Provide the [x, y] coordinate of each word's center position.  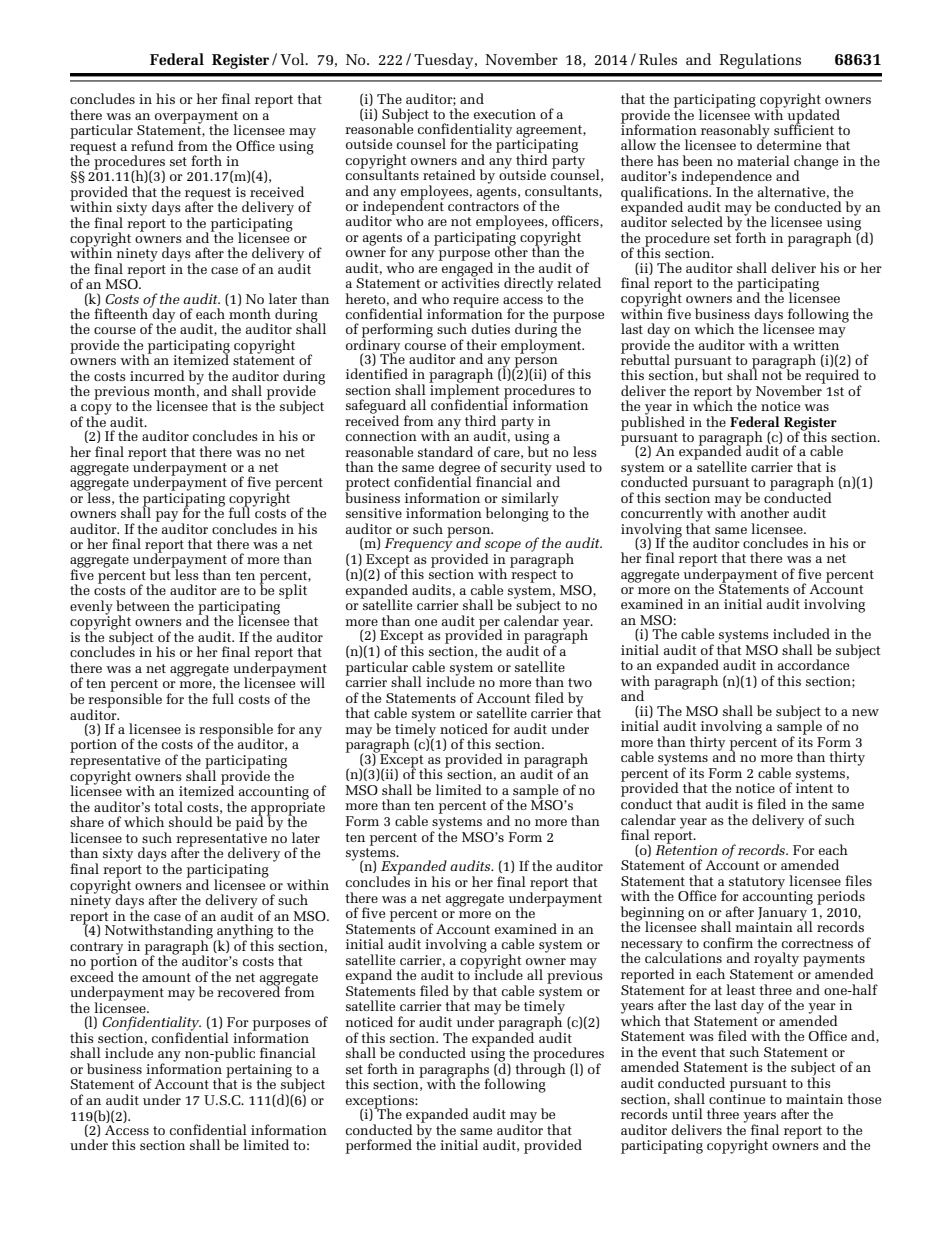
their [481, 344]
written [817, 343]
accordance [813, 664]
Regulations [760, 61]
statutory [757, 883]
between [143, 605]
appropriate [288, 808]
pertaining [259, 1072]
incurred [157, 375]
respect [534, 576]
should [191, 821]
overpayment [198, 118]
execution [505, 114]
